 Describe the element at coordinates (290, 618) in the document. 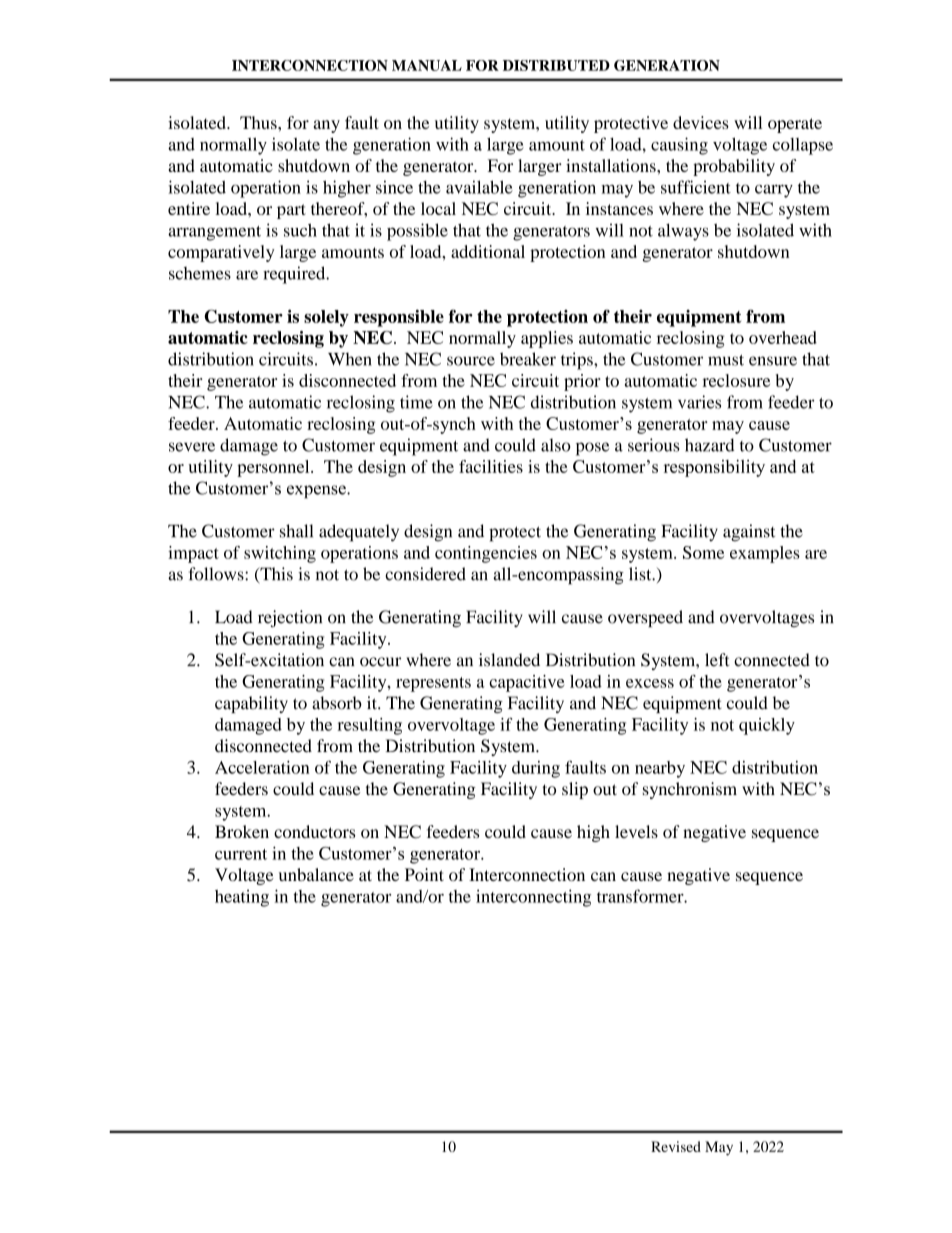

I see `rejection` at that location.
